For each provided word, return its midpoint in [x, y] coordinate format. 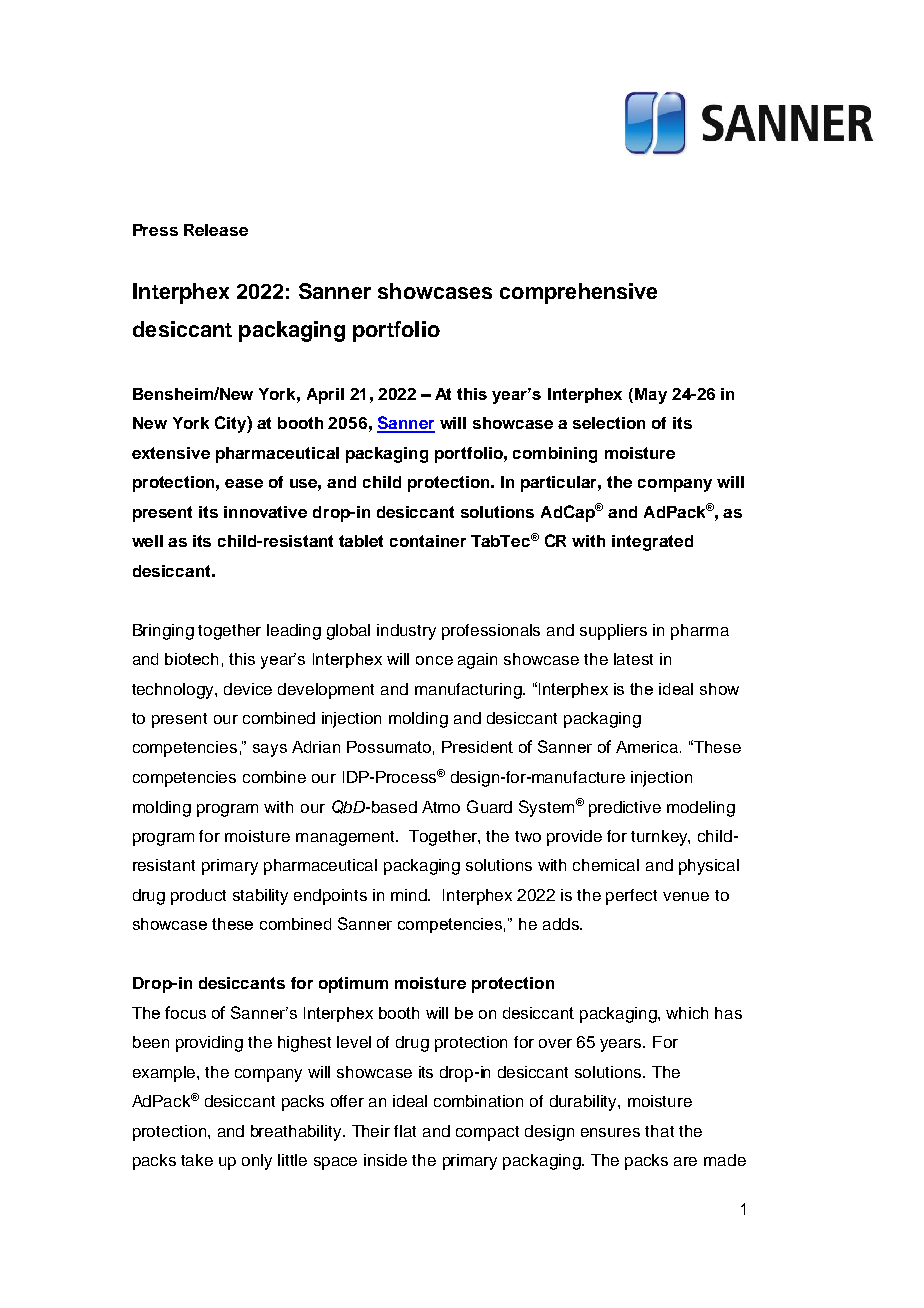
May [651, 396]
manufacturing [469, 691]
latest [633, 659]
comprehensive [578, 293]
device [248, 689]
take [197, 1160]
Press [155, 230]
